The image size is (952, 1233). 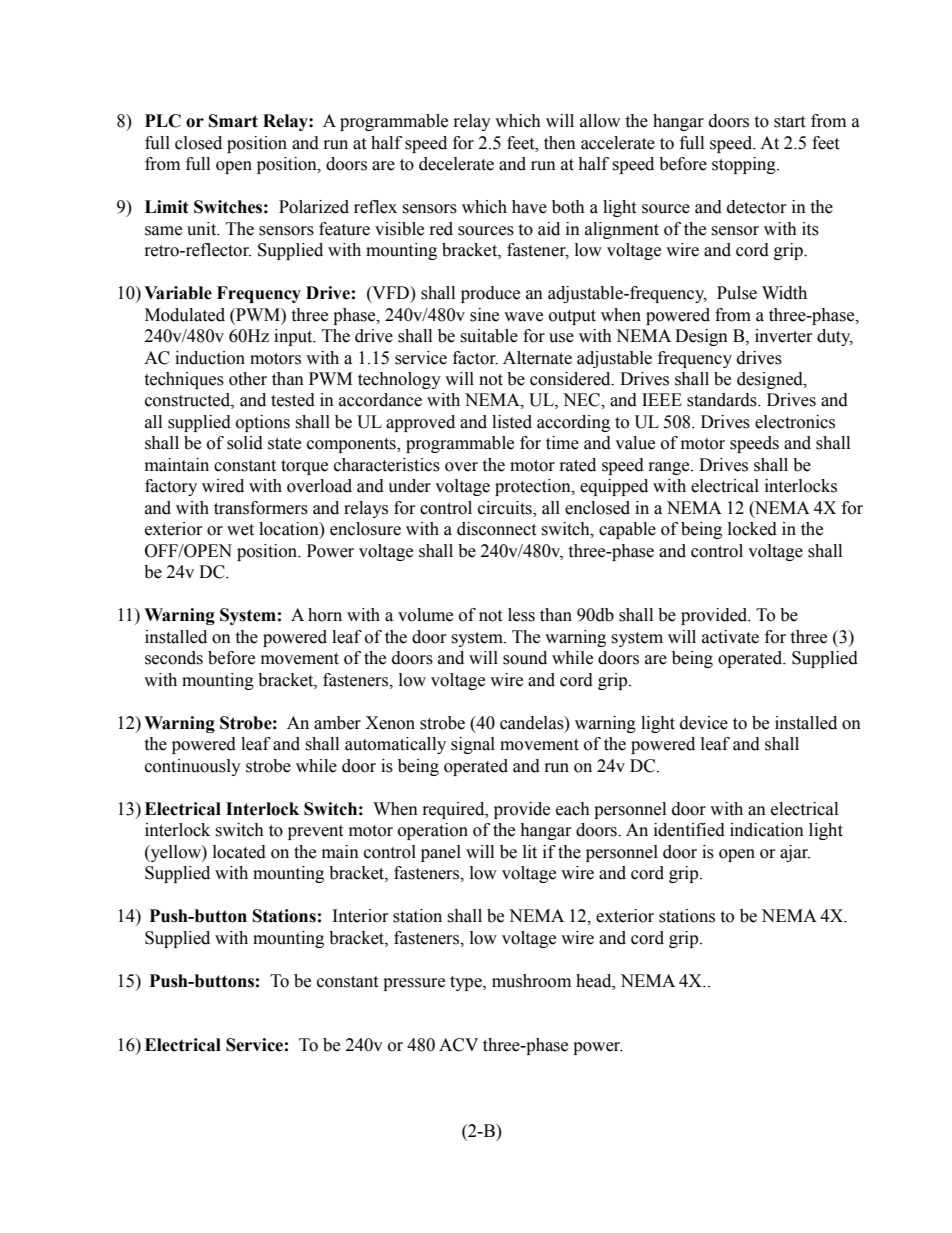 I want to click on locked, so click(x=752, y=529).
